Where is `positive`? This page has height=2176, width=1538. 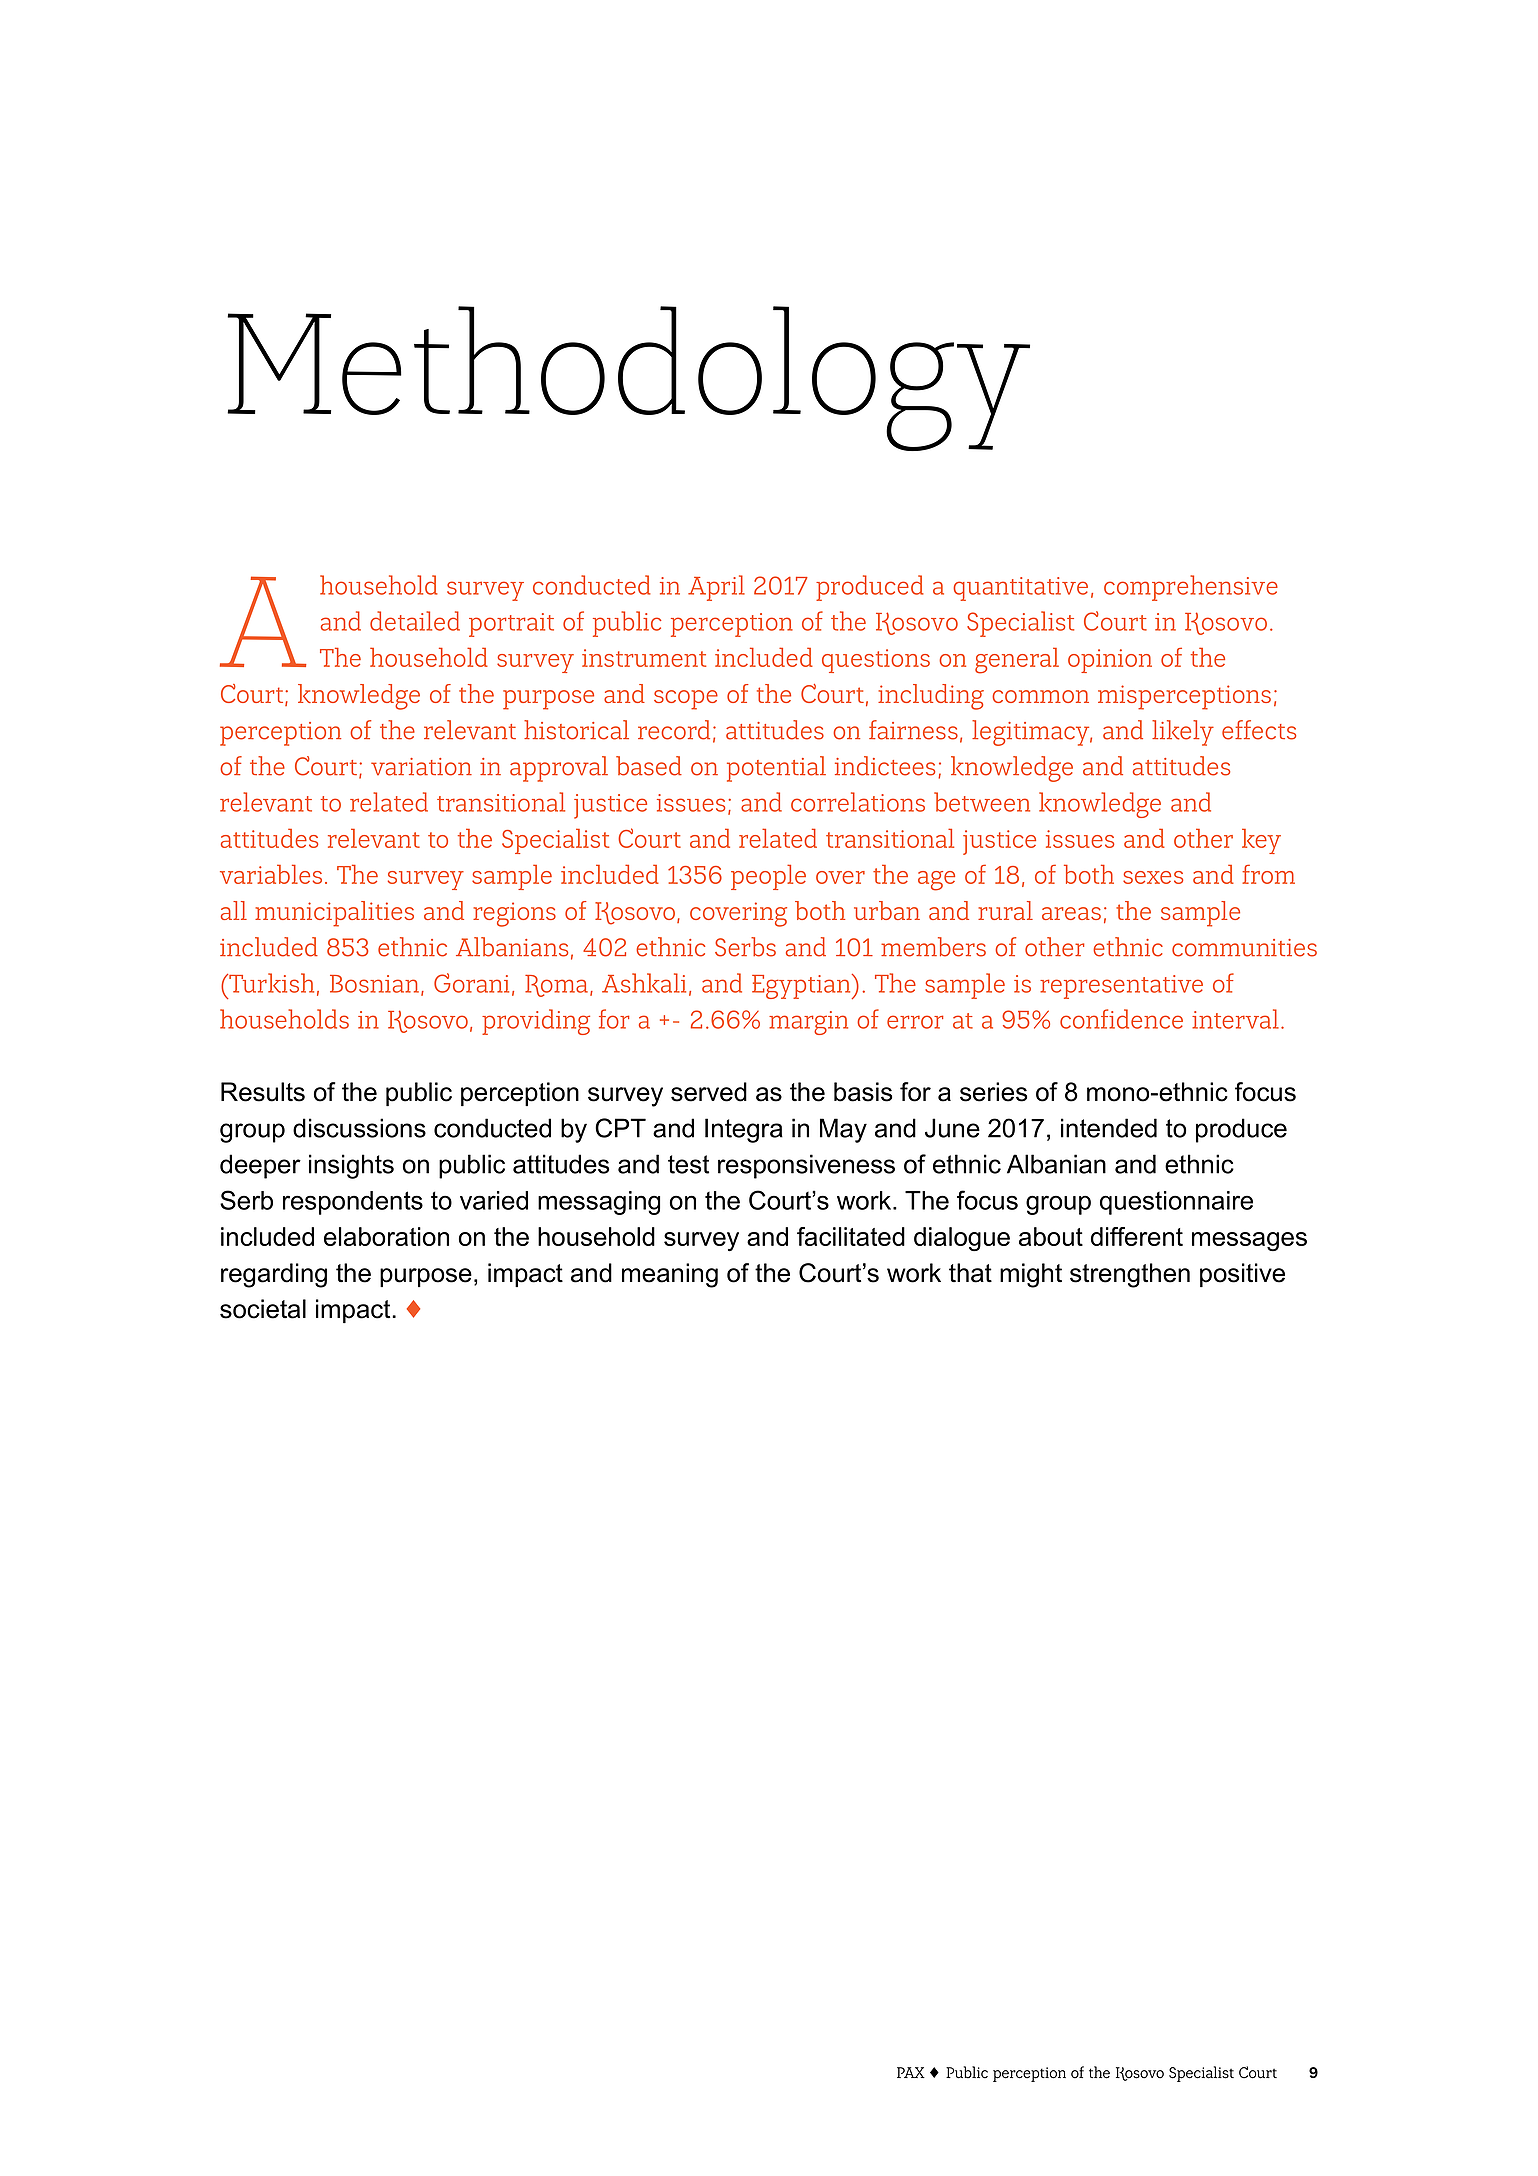 positive is located at coordinates (1242, 1275).
